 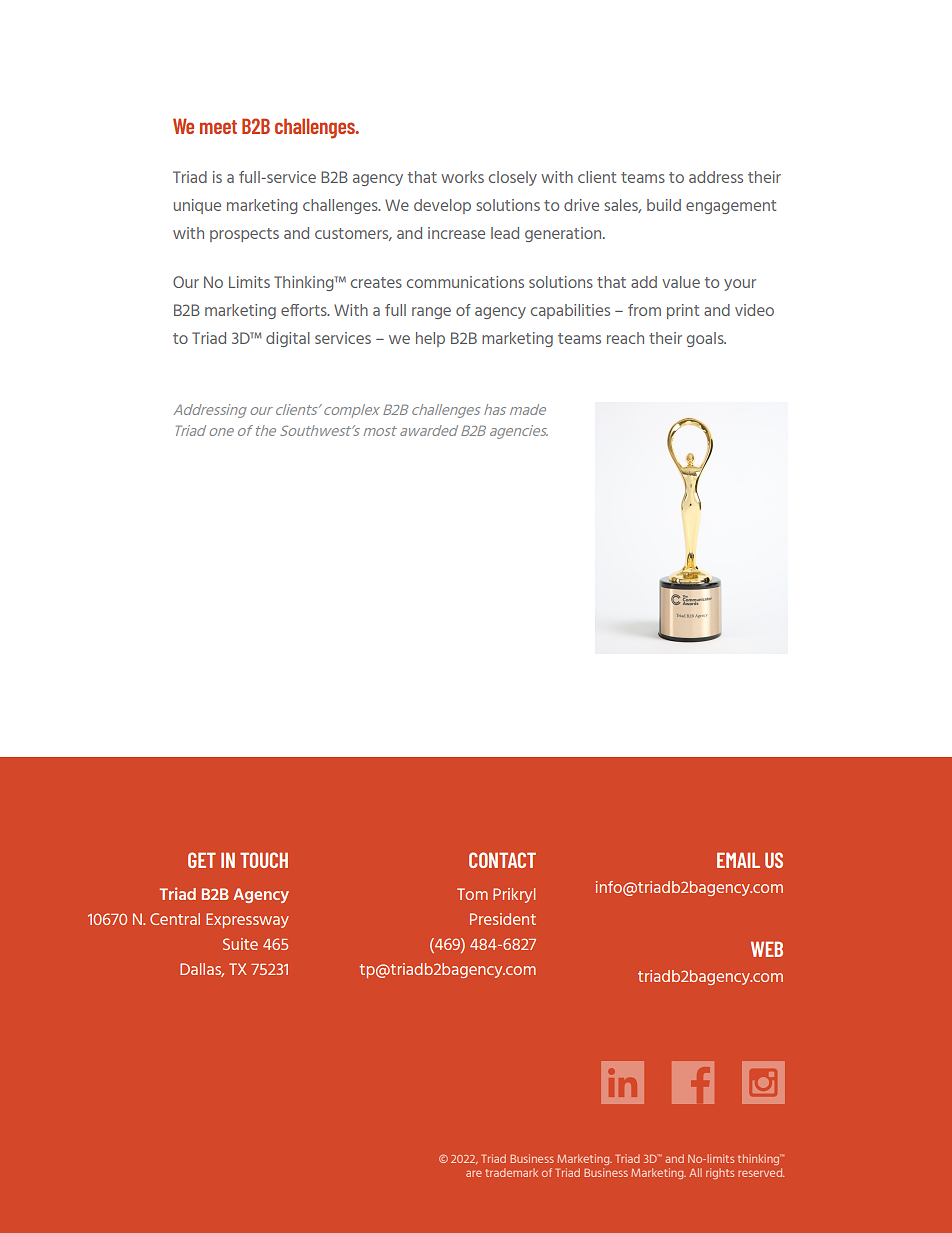 I want to click on EMAIL, so click(x=738, y=860).
